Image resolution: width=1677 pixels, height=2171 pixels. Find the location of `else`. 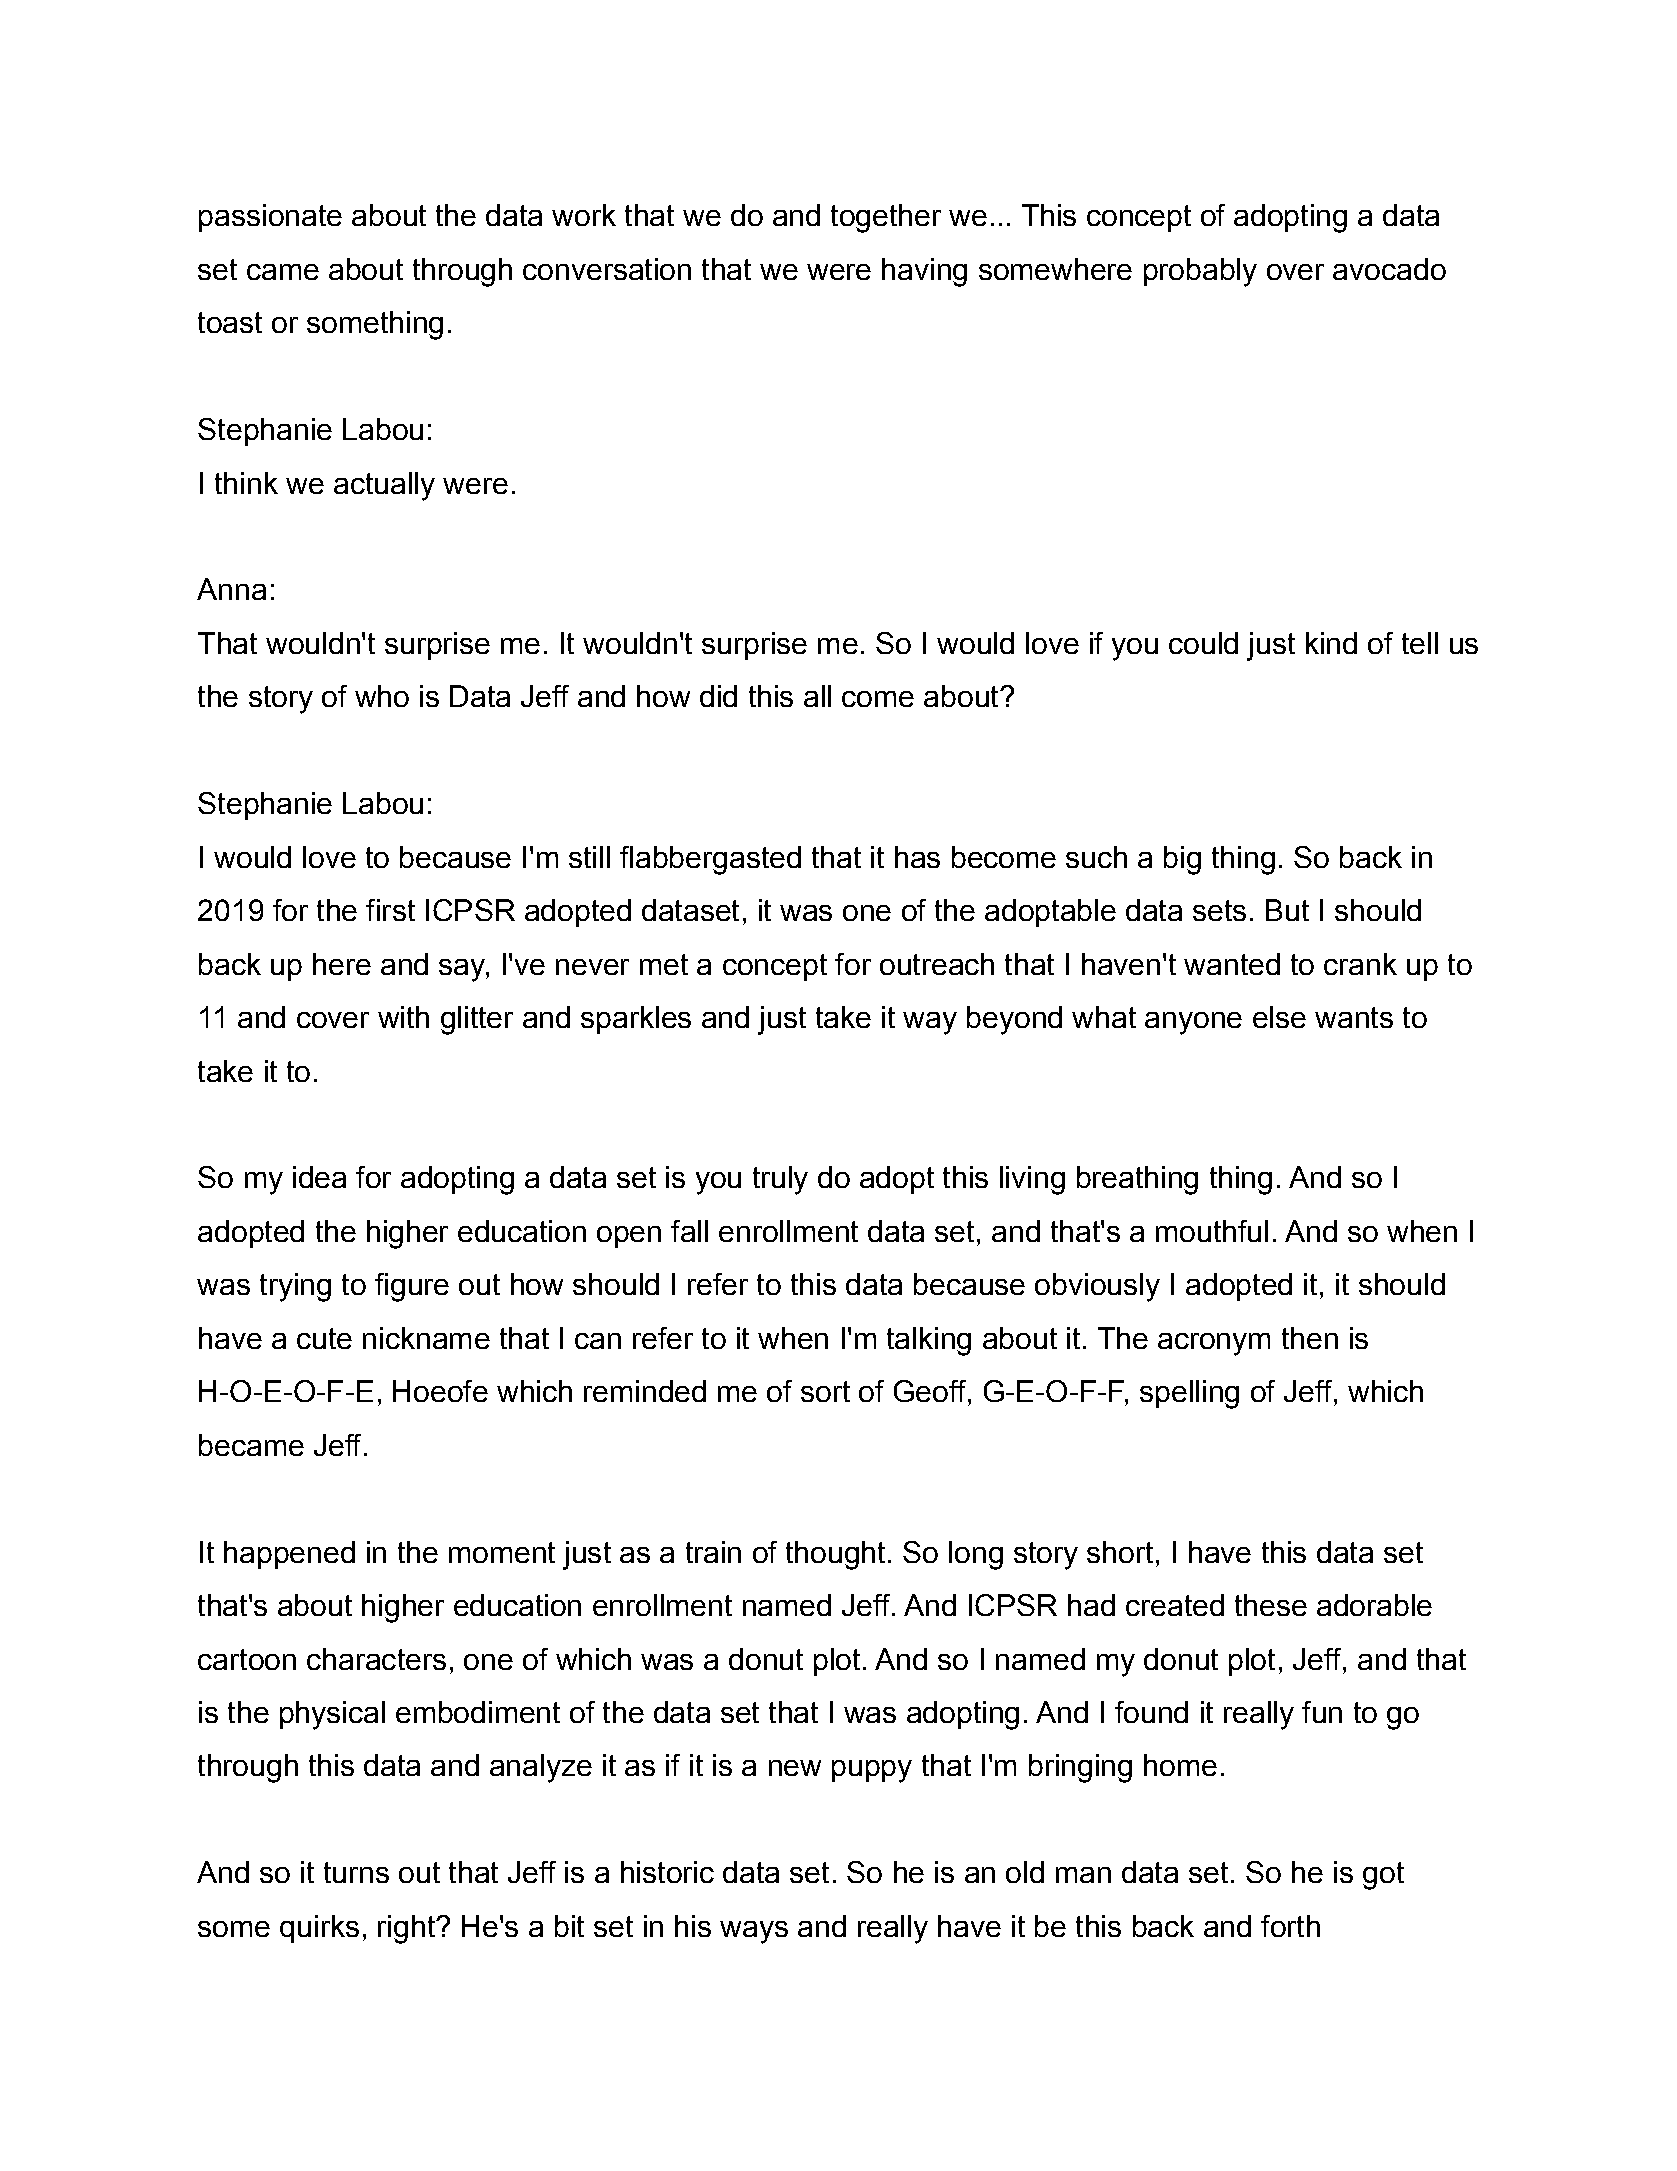

else is located at coordinates (1279, 1017).
